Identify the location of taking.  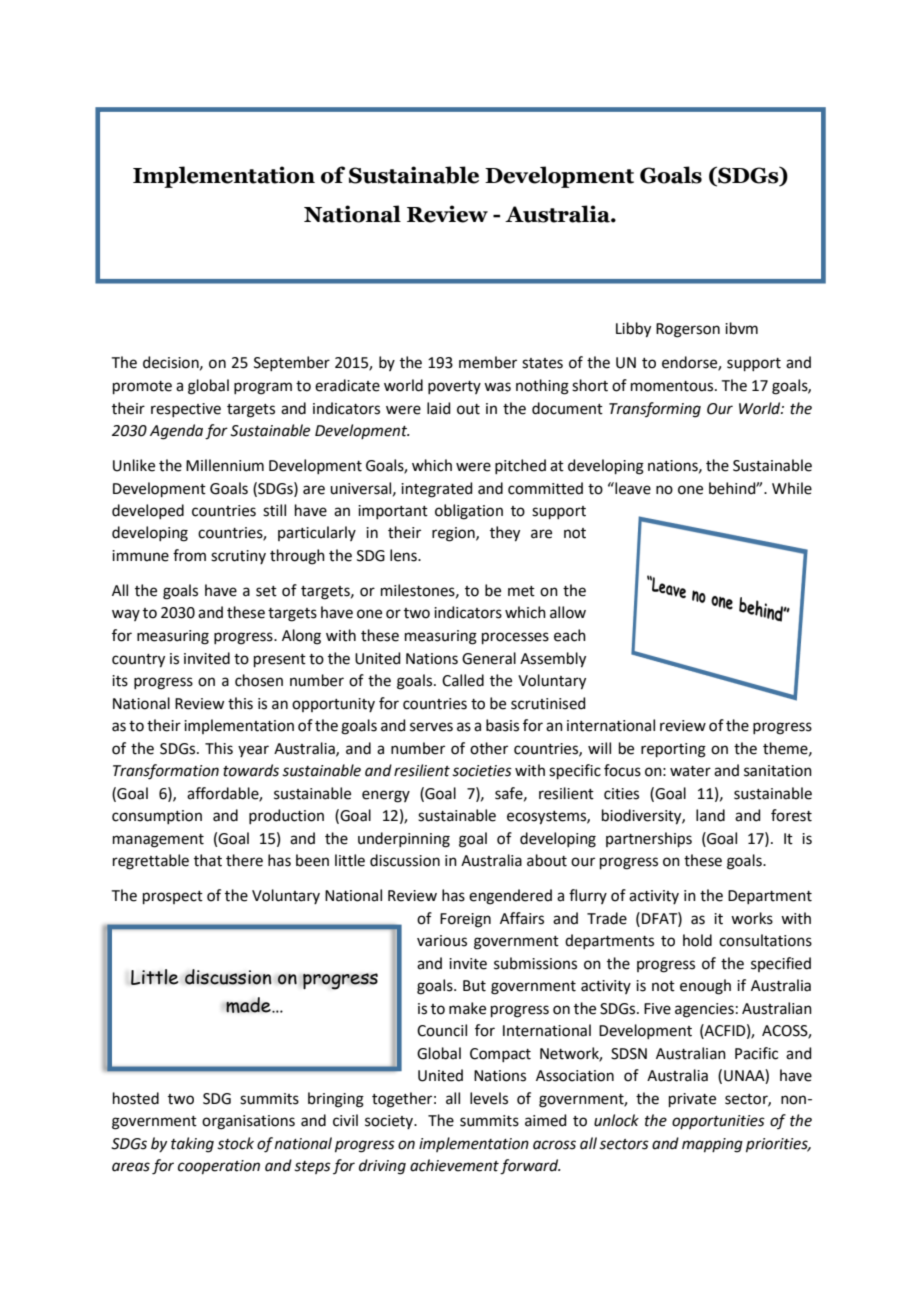
(192, 1145).
